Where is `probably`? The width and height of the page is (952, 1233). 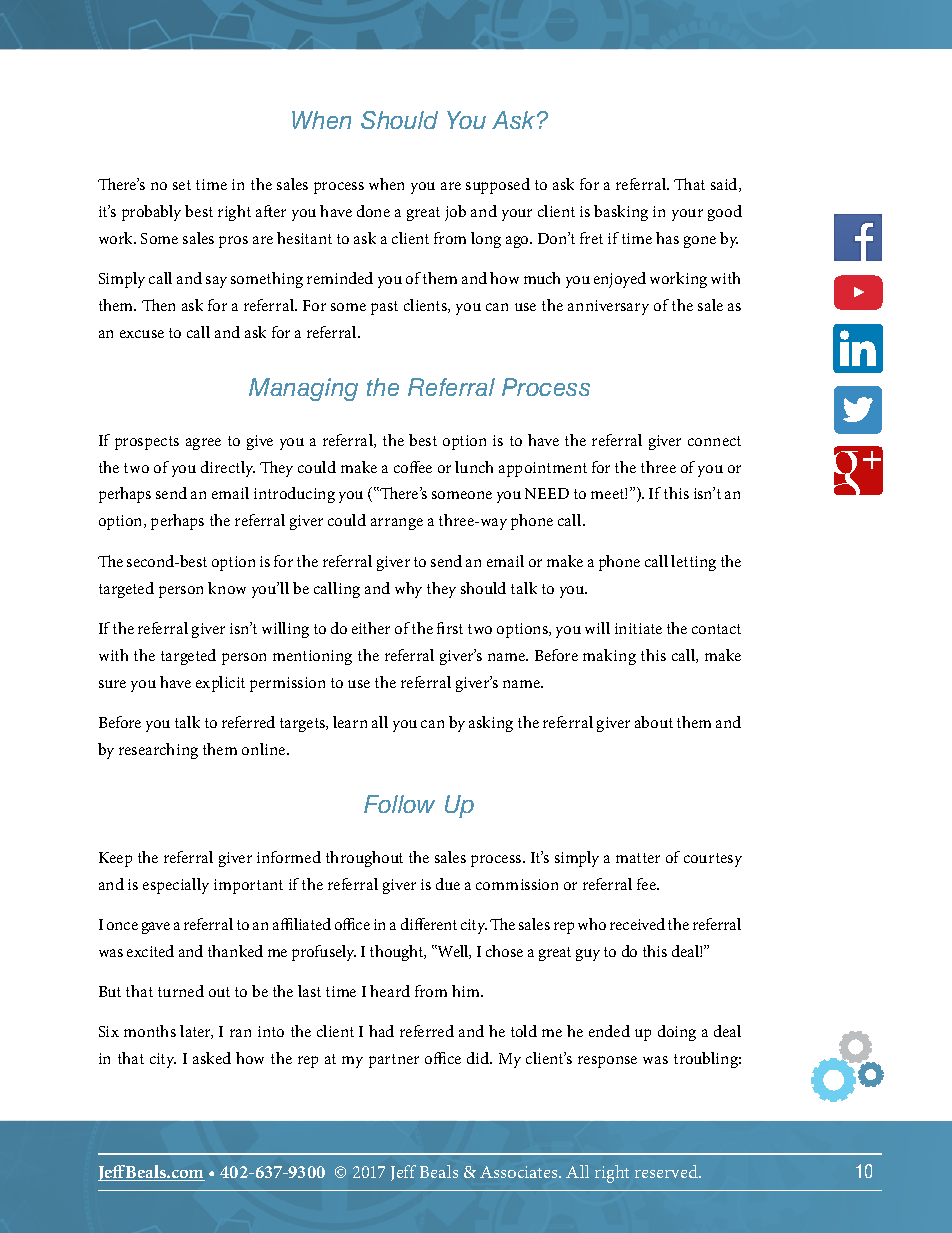
probably is located at coordinates (151, 213).
